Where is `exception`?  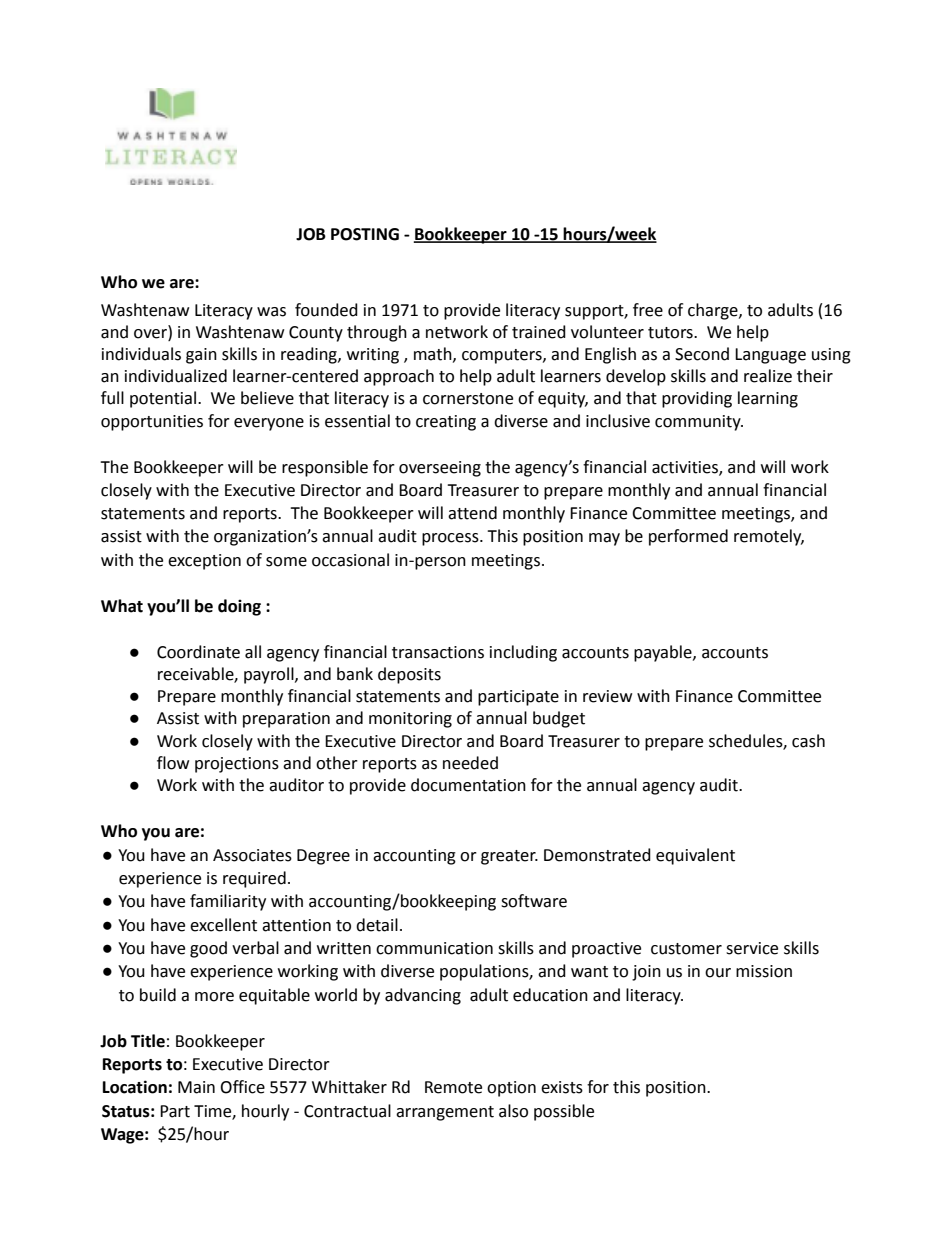
exception is located at coordinates (204, 562).
